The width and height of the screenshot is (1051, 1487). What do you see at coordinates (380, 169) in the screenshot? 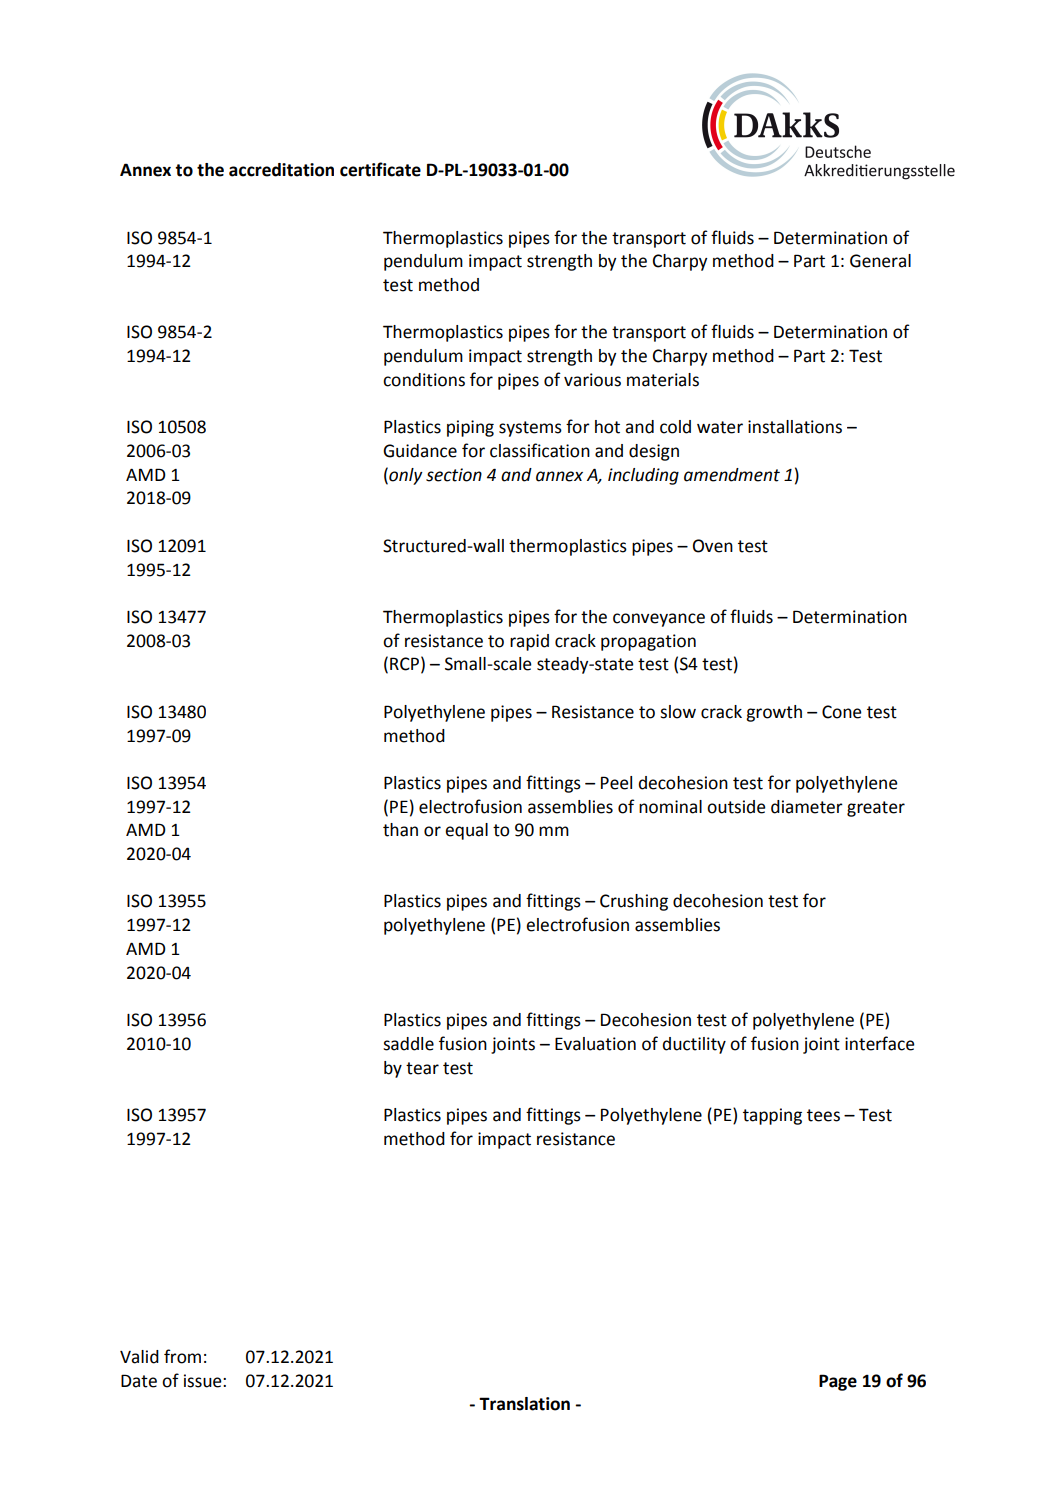
I see `certificate` at bounding box center [380, 169].
